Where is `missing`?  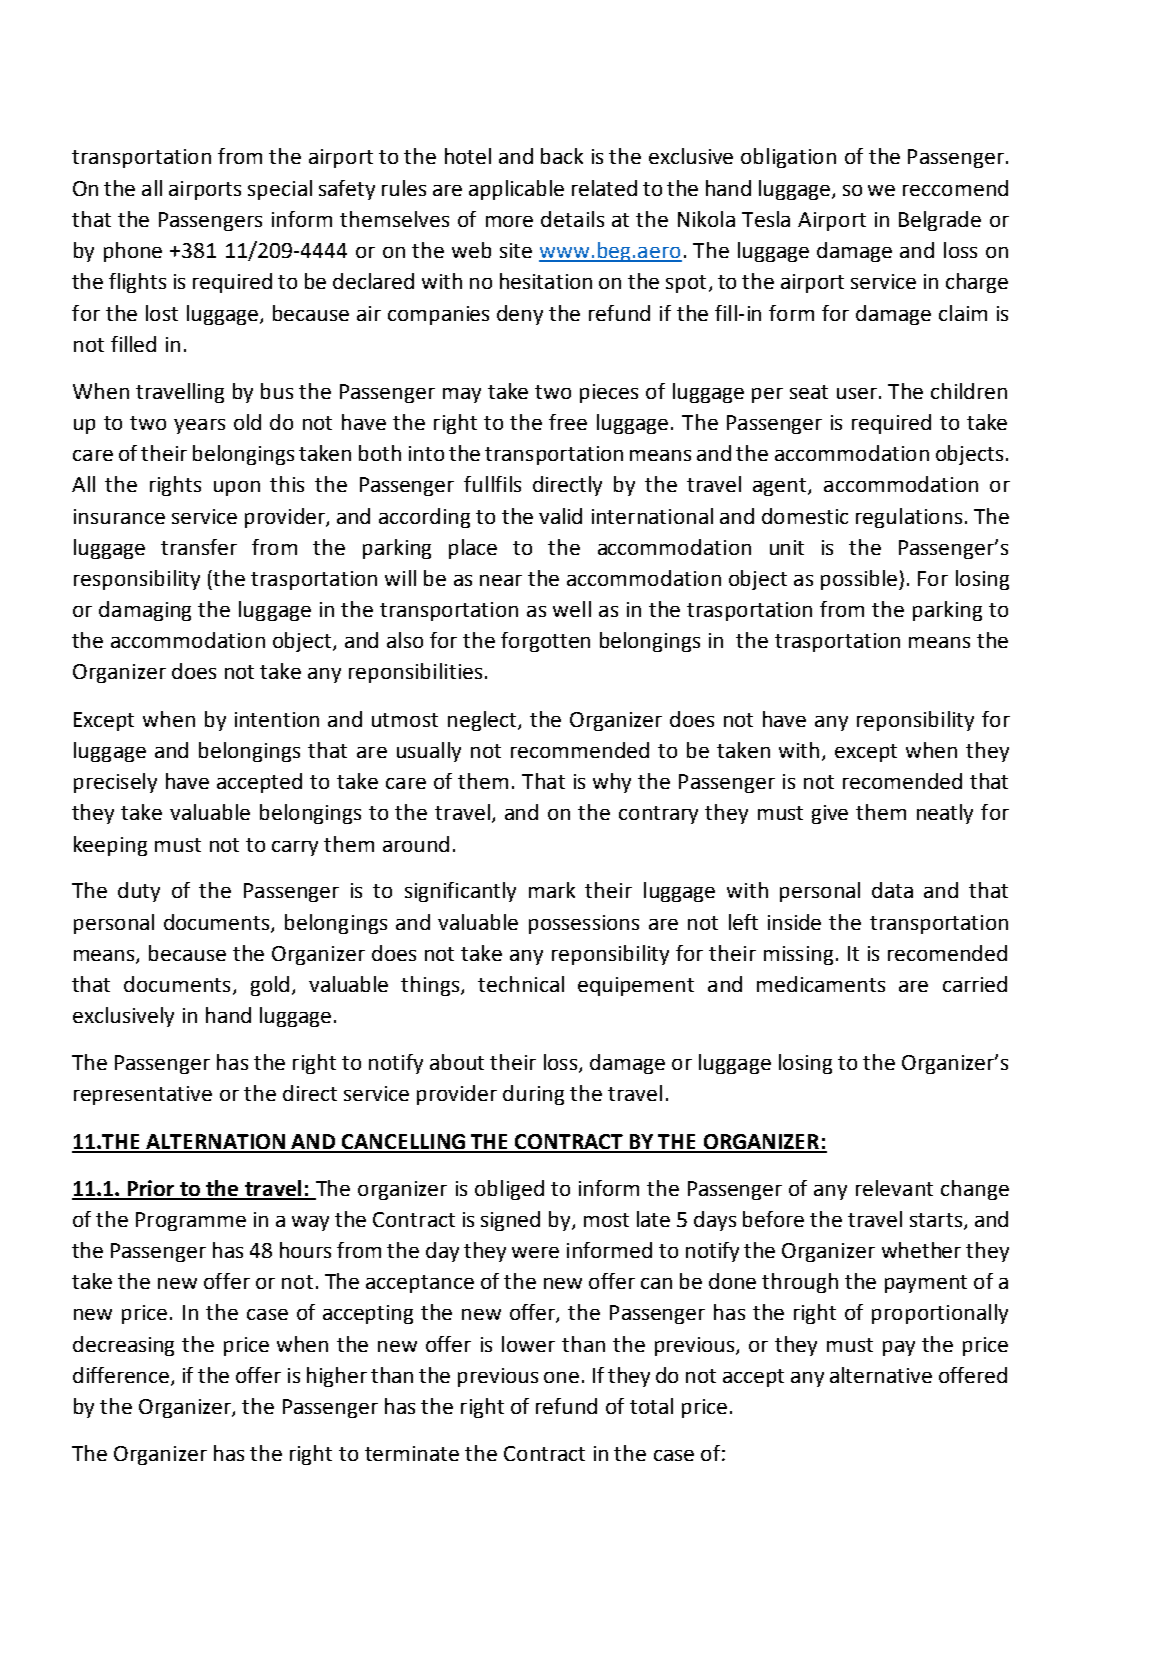
missing is located at coordinates (798, 955).
